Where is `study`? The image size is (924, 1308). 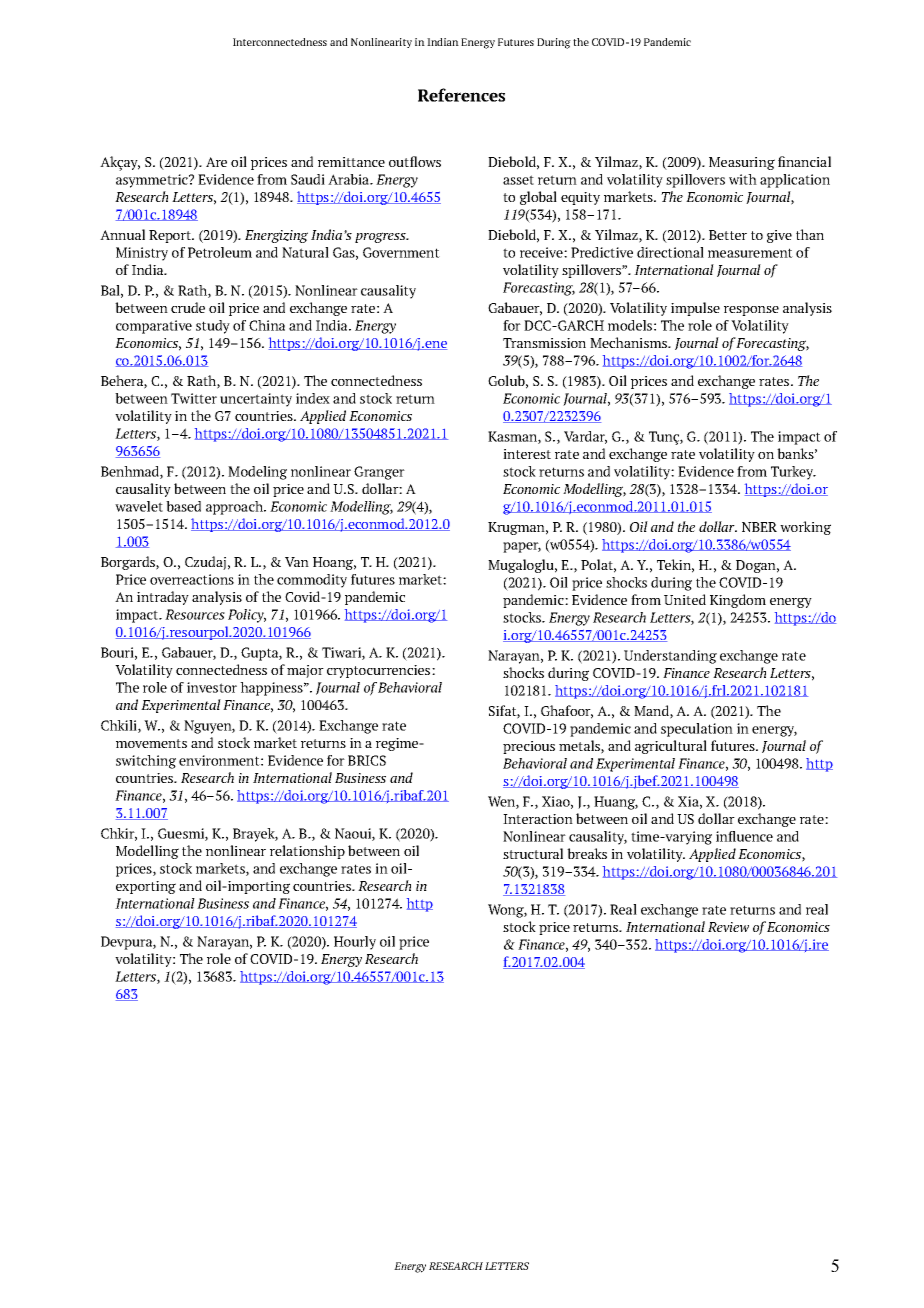 study is located at coordinates (213, 327).
